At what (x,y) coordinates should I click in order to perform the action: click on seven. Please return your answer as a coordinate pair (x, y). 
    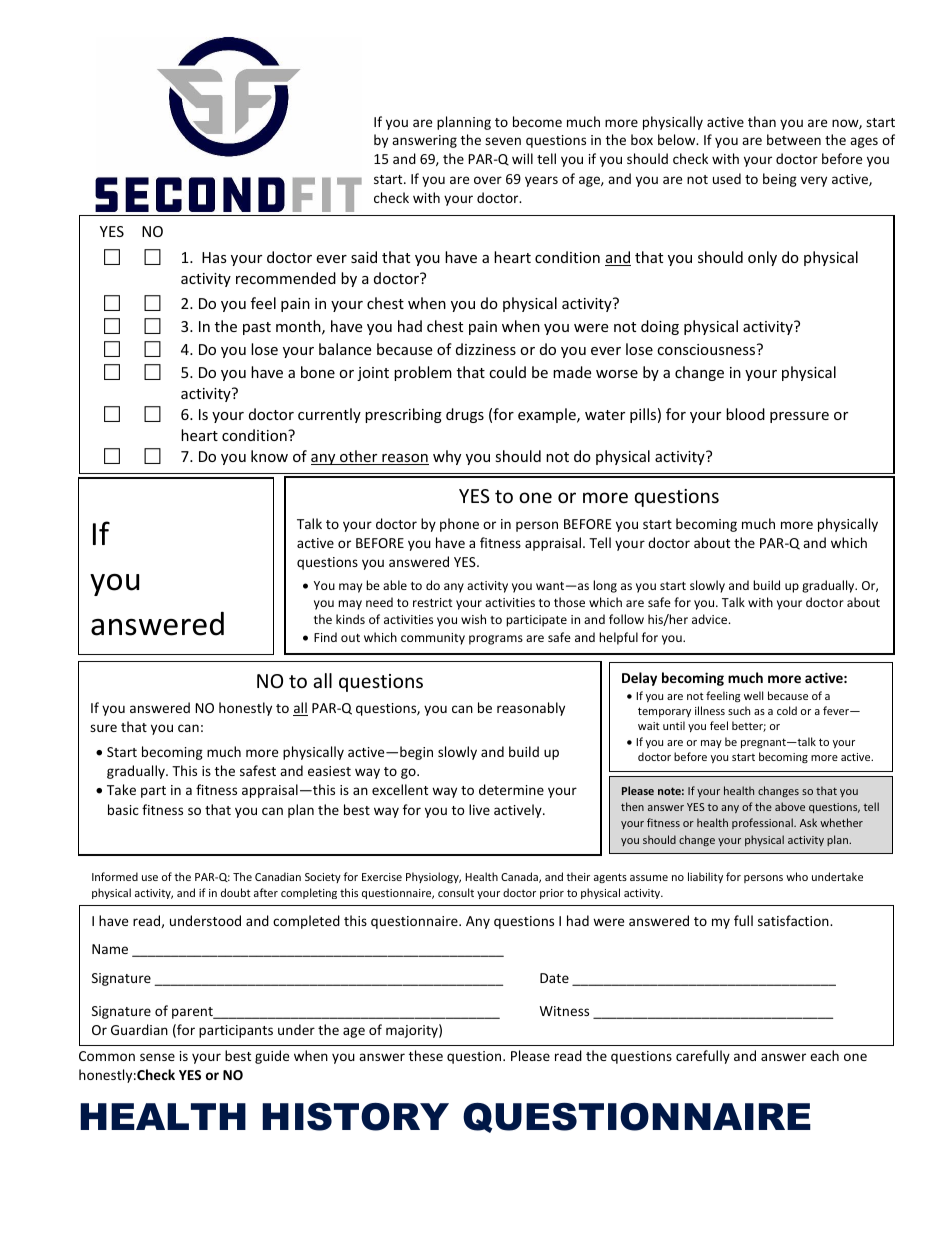
    Looking at the image, I should click on (503, 141).
